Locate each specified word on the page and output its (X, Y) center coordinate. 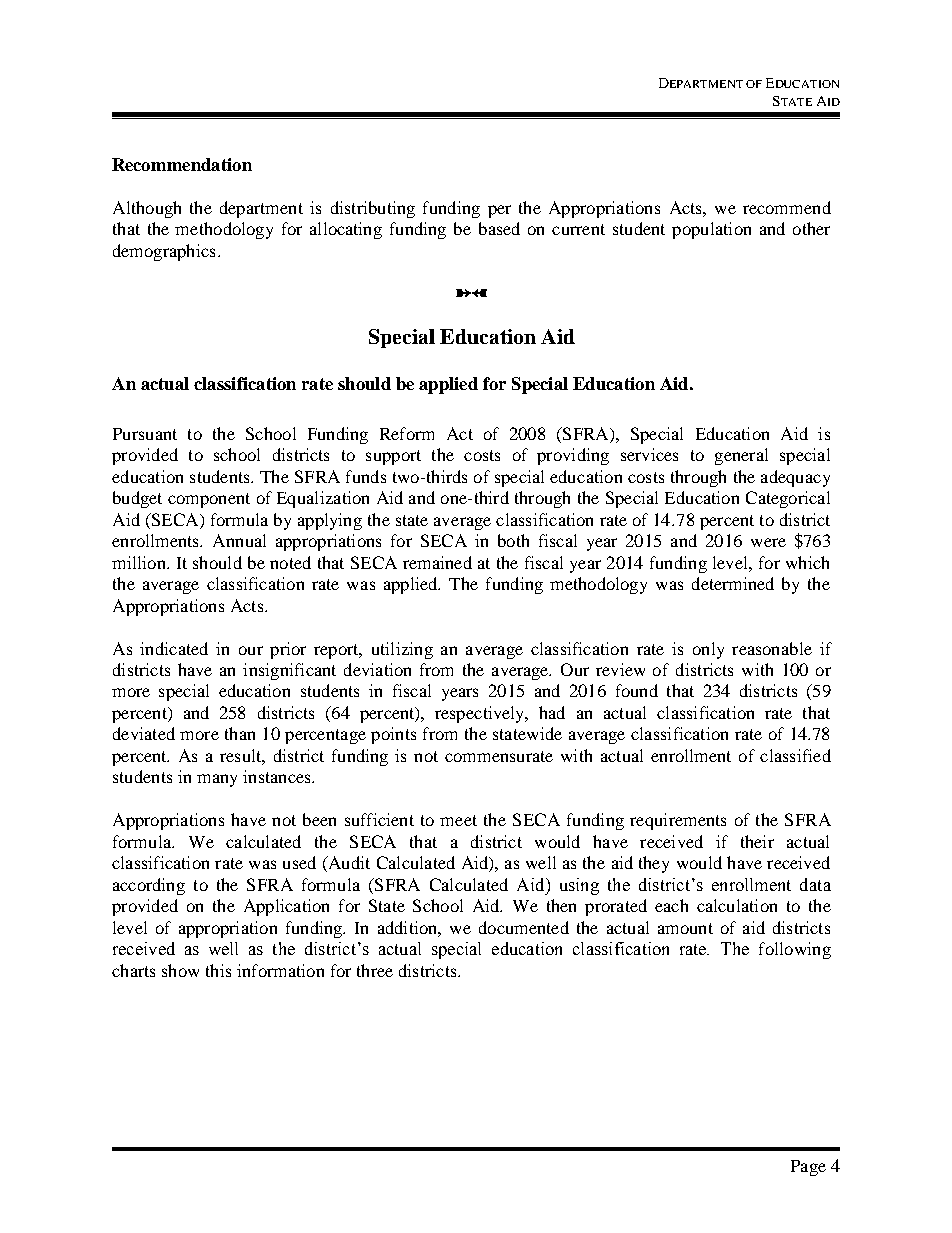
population (711, 230)
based (499, 228)
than (240, 733)
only (708, 650)
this (218, 970)
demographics (164, 252)
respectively (481, 714)
